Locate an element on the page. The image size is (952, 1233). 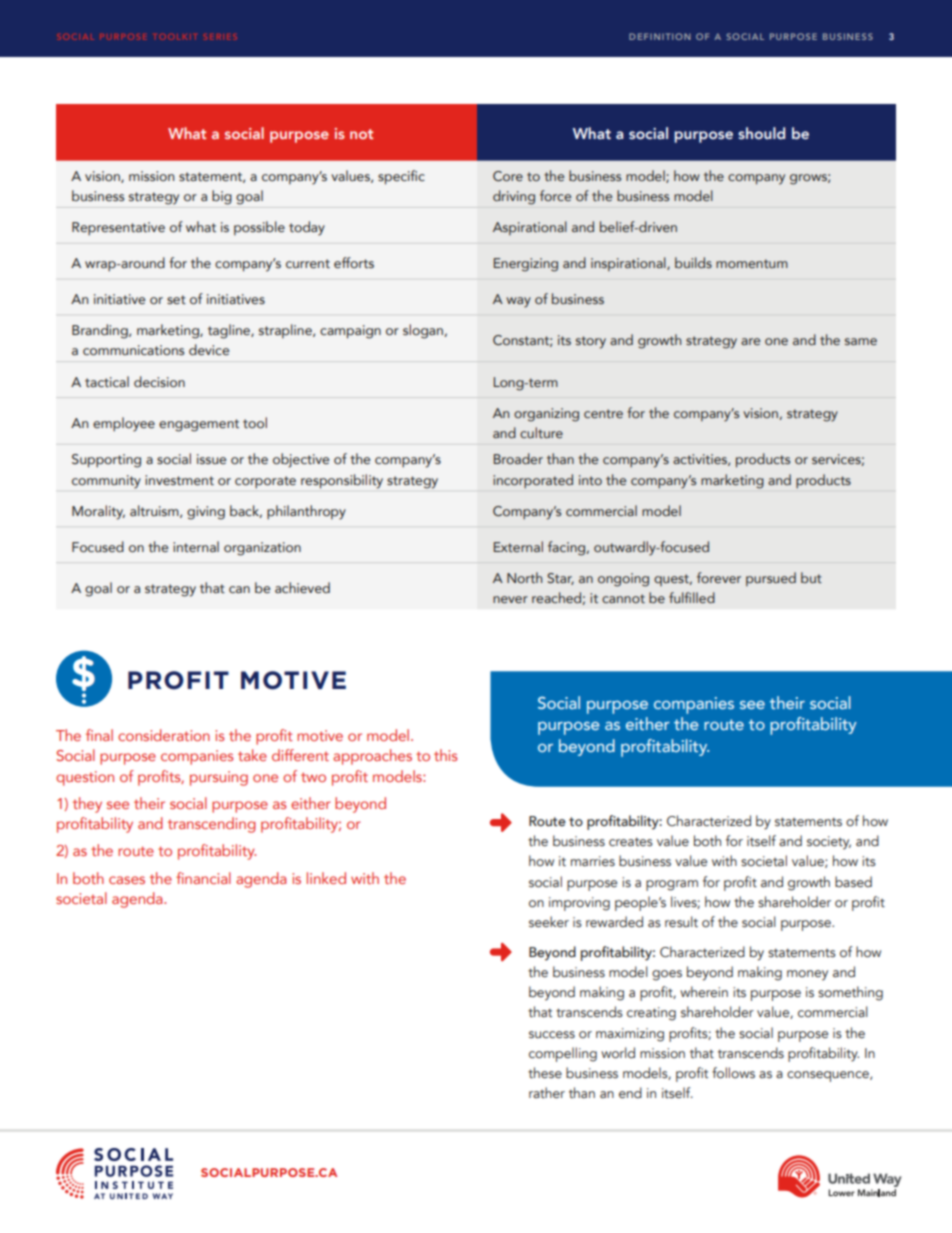
these is located at coordinates (545, 1073).
